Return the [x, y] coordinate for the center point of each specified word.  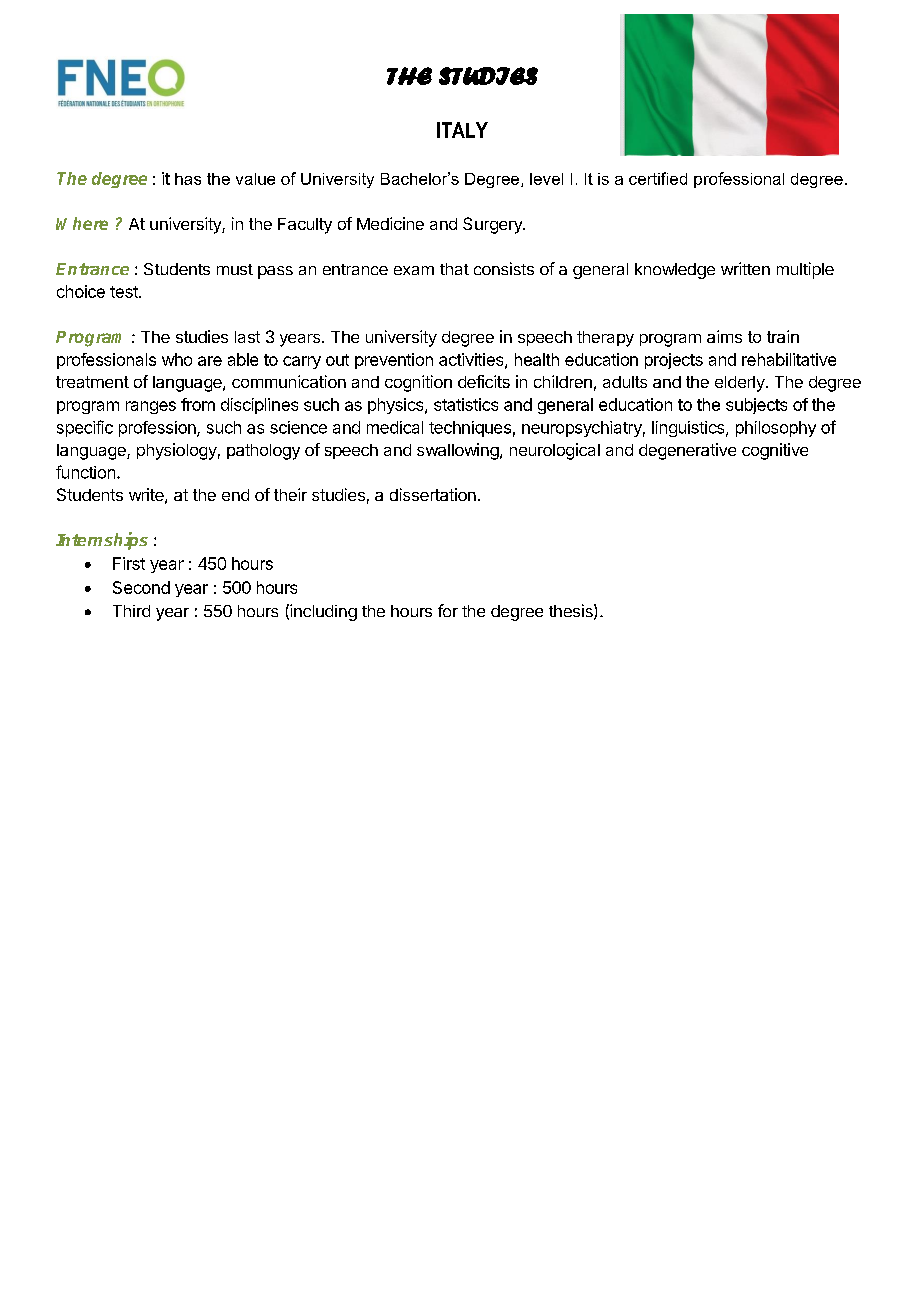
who [177, 359]
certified [658, 178]
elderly [741, 384]
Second [141, 587]
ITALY [462, 130]
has [188, 179]
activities [472, 360]
